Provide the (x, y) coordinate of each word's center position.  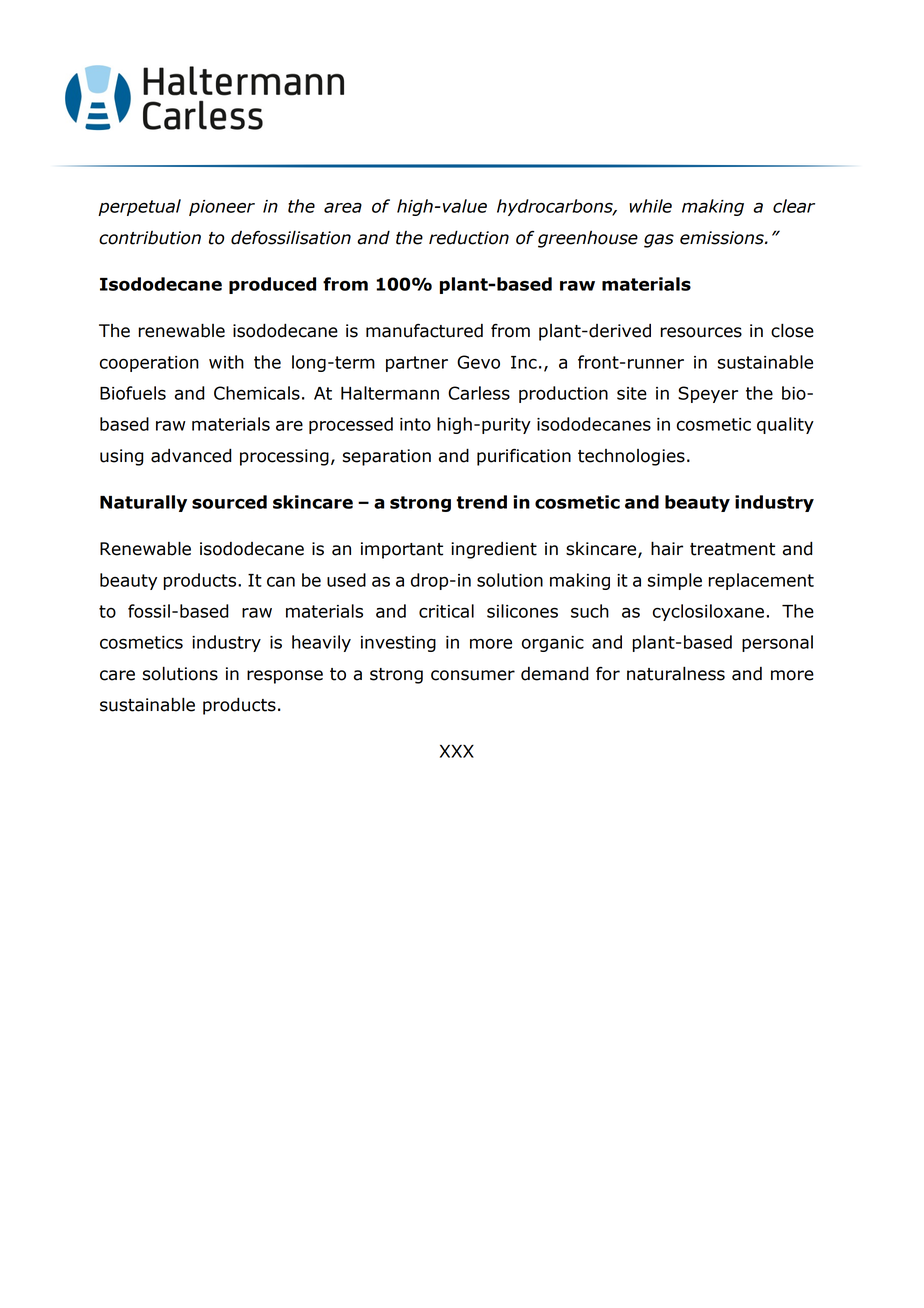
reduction (469, 237)
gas (659, 241)
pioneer (222, 208)
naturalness (676, 673)
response (285, 677)
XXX (457, 751)
